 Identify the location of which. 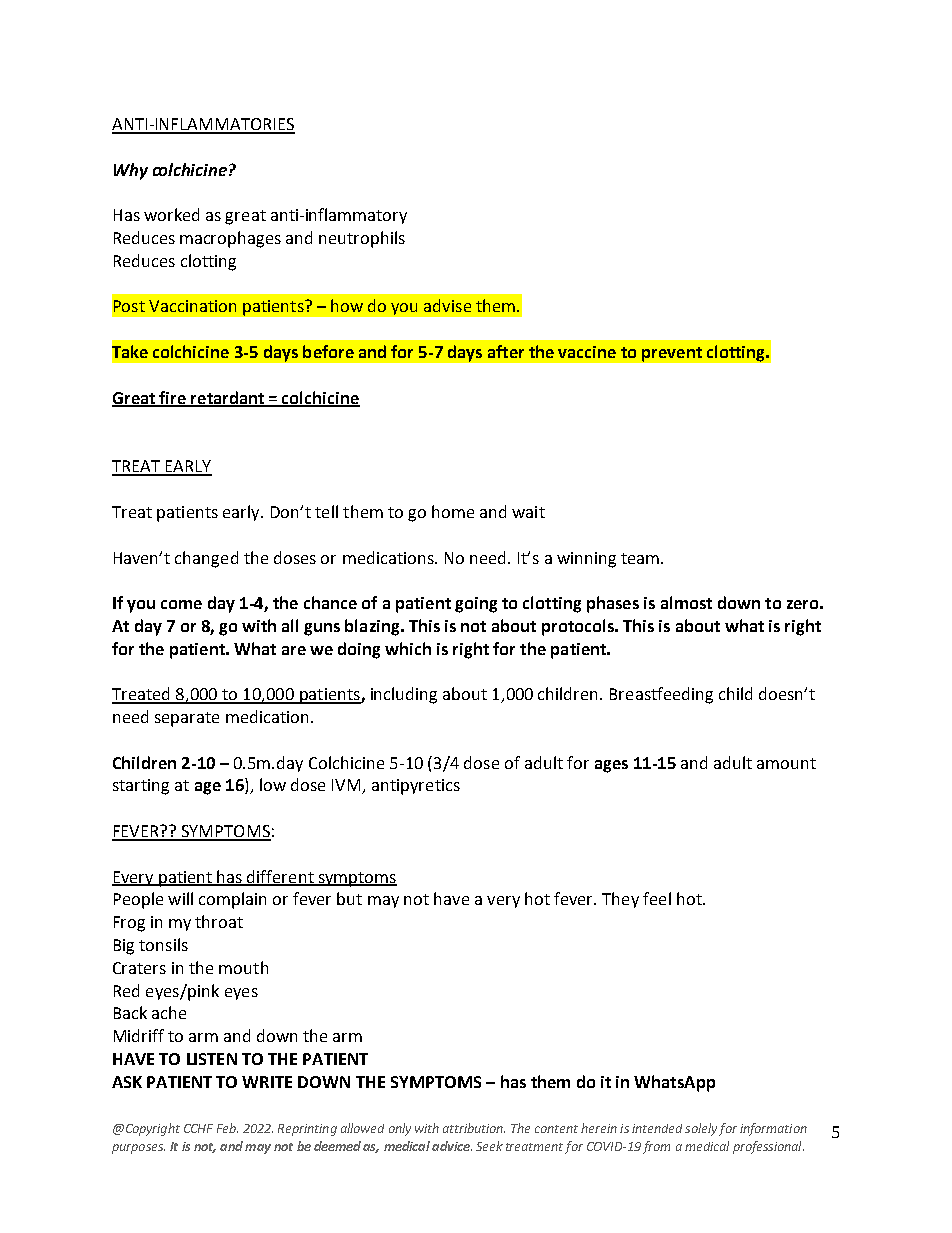
(408, 648).
